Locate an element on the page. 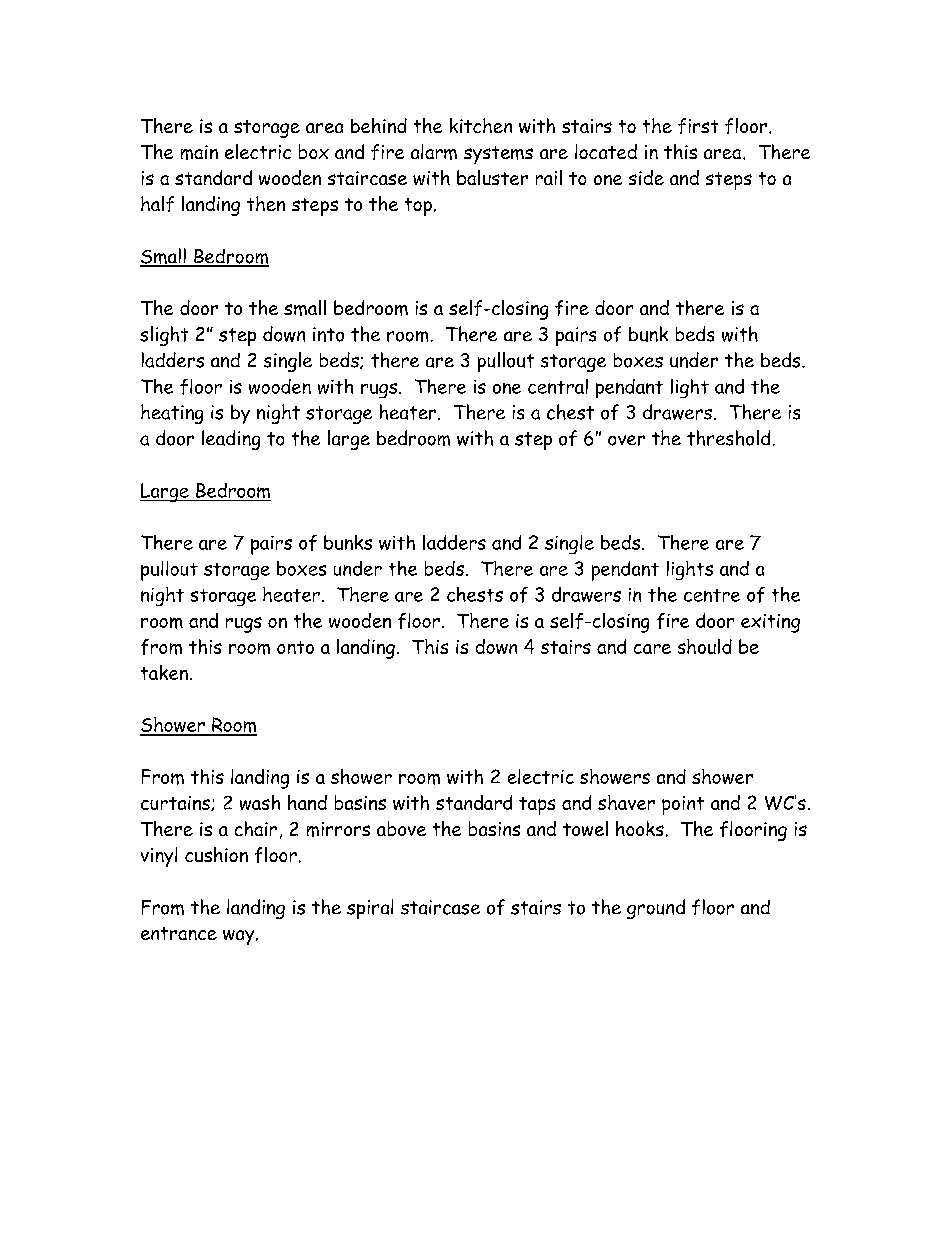 This page has width=952, height=1233. leading is located at coordinates (231, 440).
